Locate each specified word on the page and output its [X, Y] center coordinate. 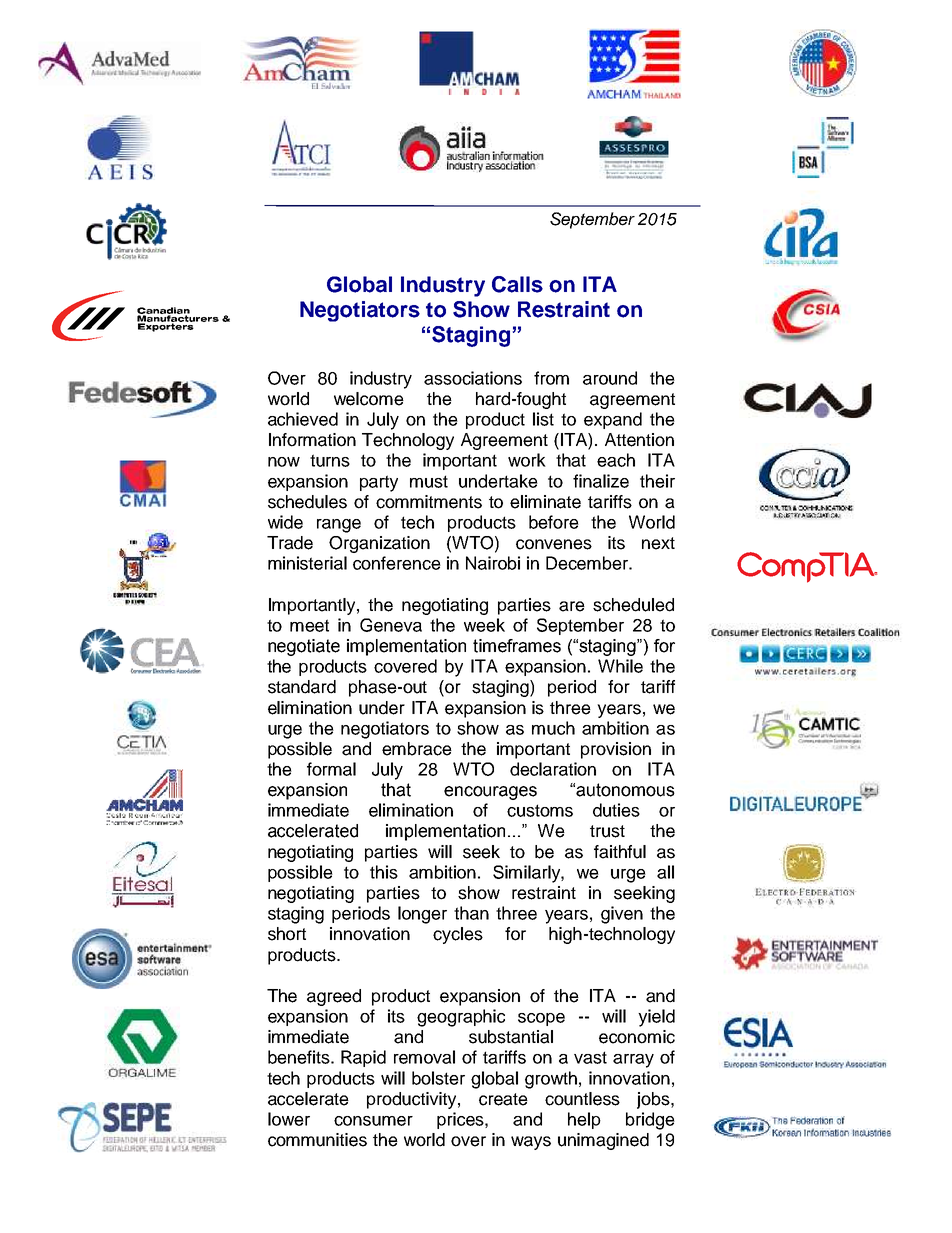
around [610, 378]
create [503, 1099]
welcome [369, 399]
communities [317, 1140]
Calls [517, 284]
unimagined [603, 1141]
